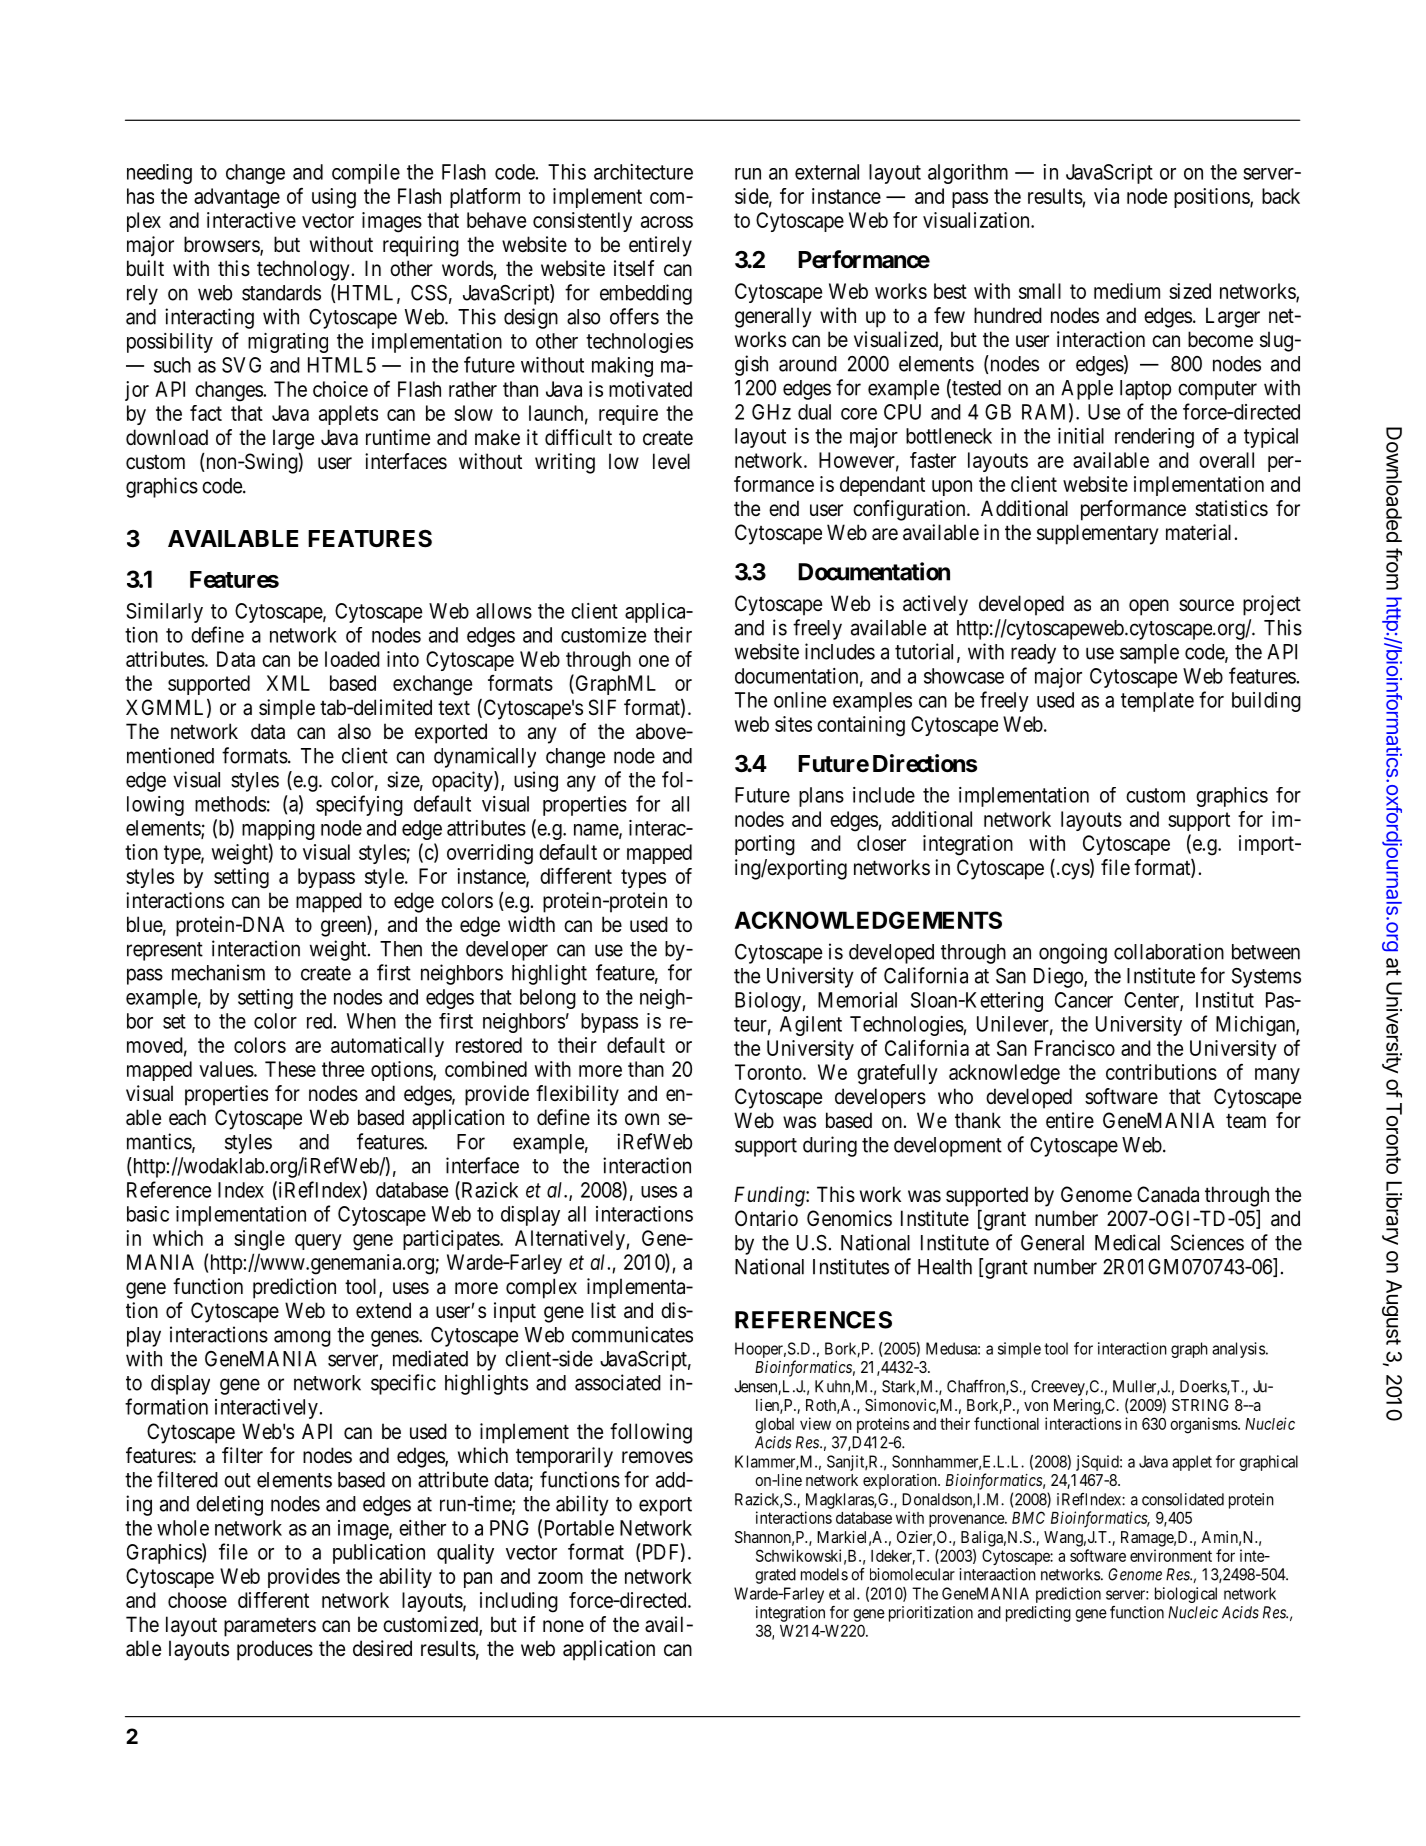  I want to click on across, so click(667, 222).
